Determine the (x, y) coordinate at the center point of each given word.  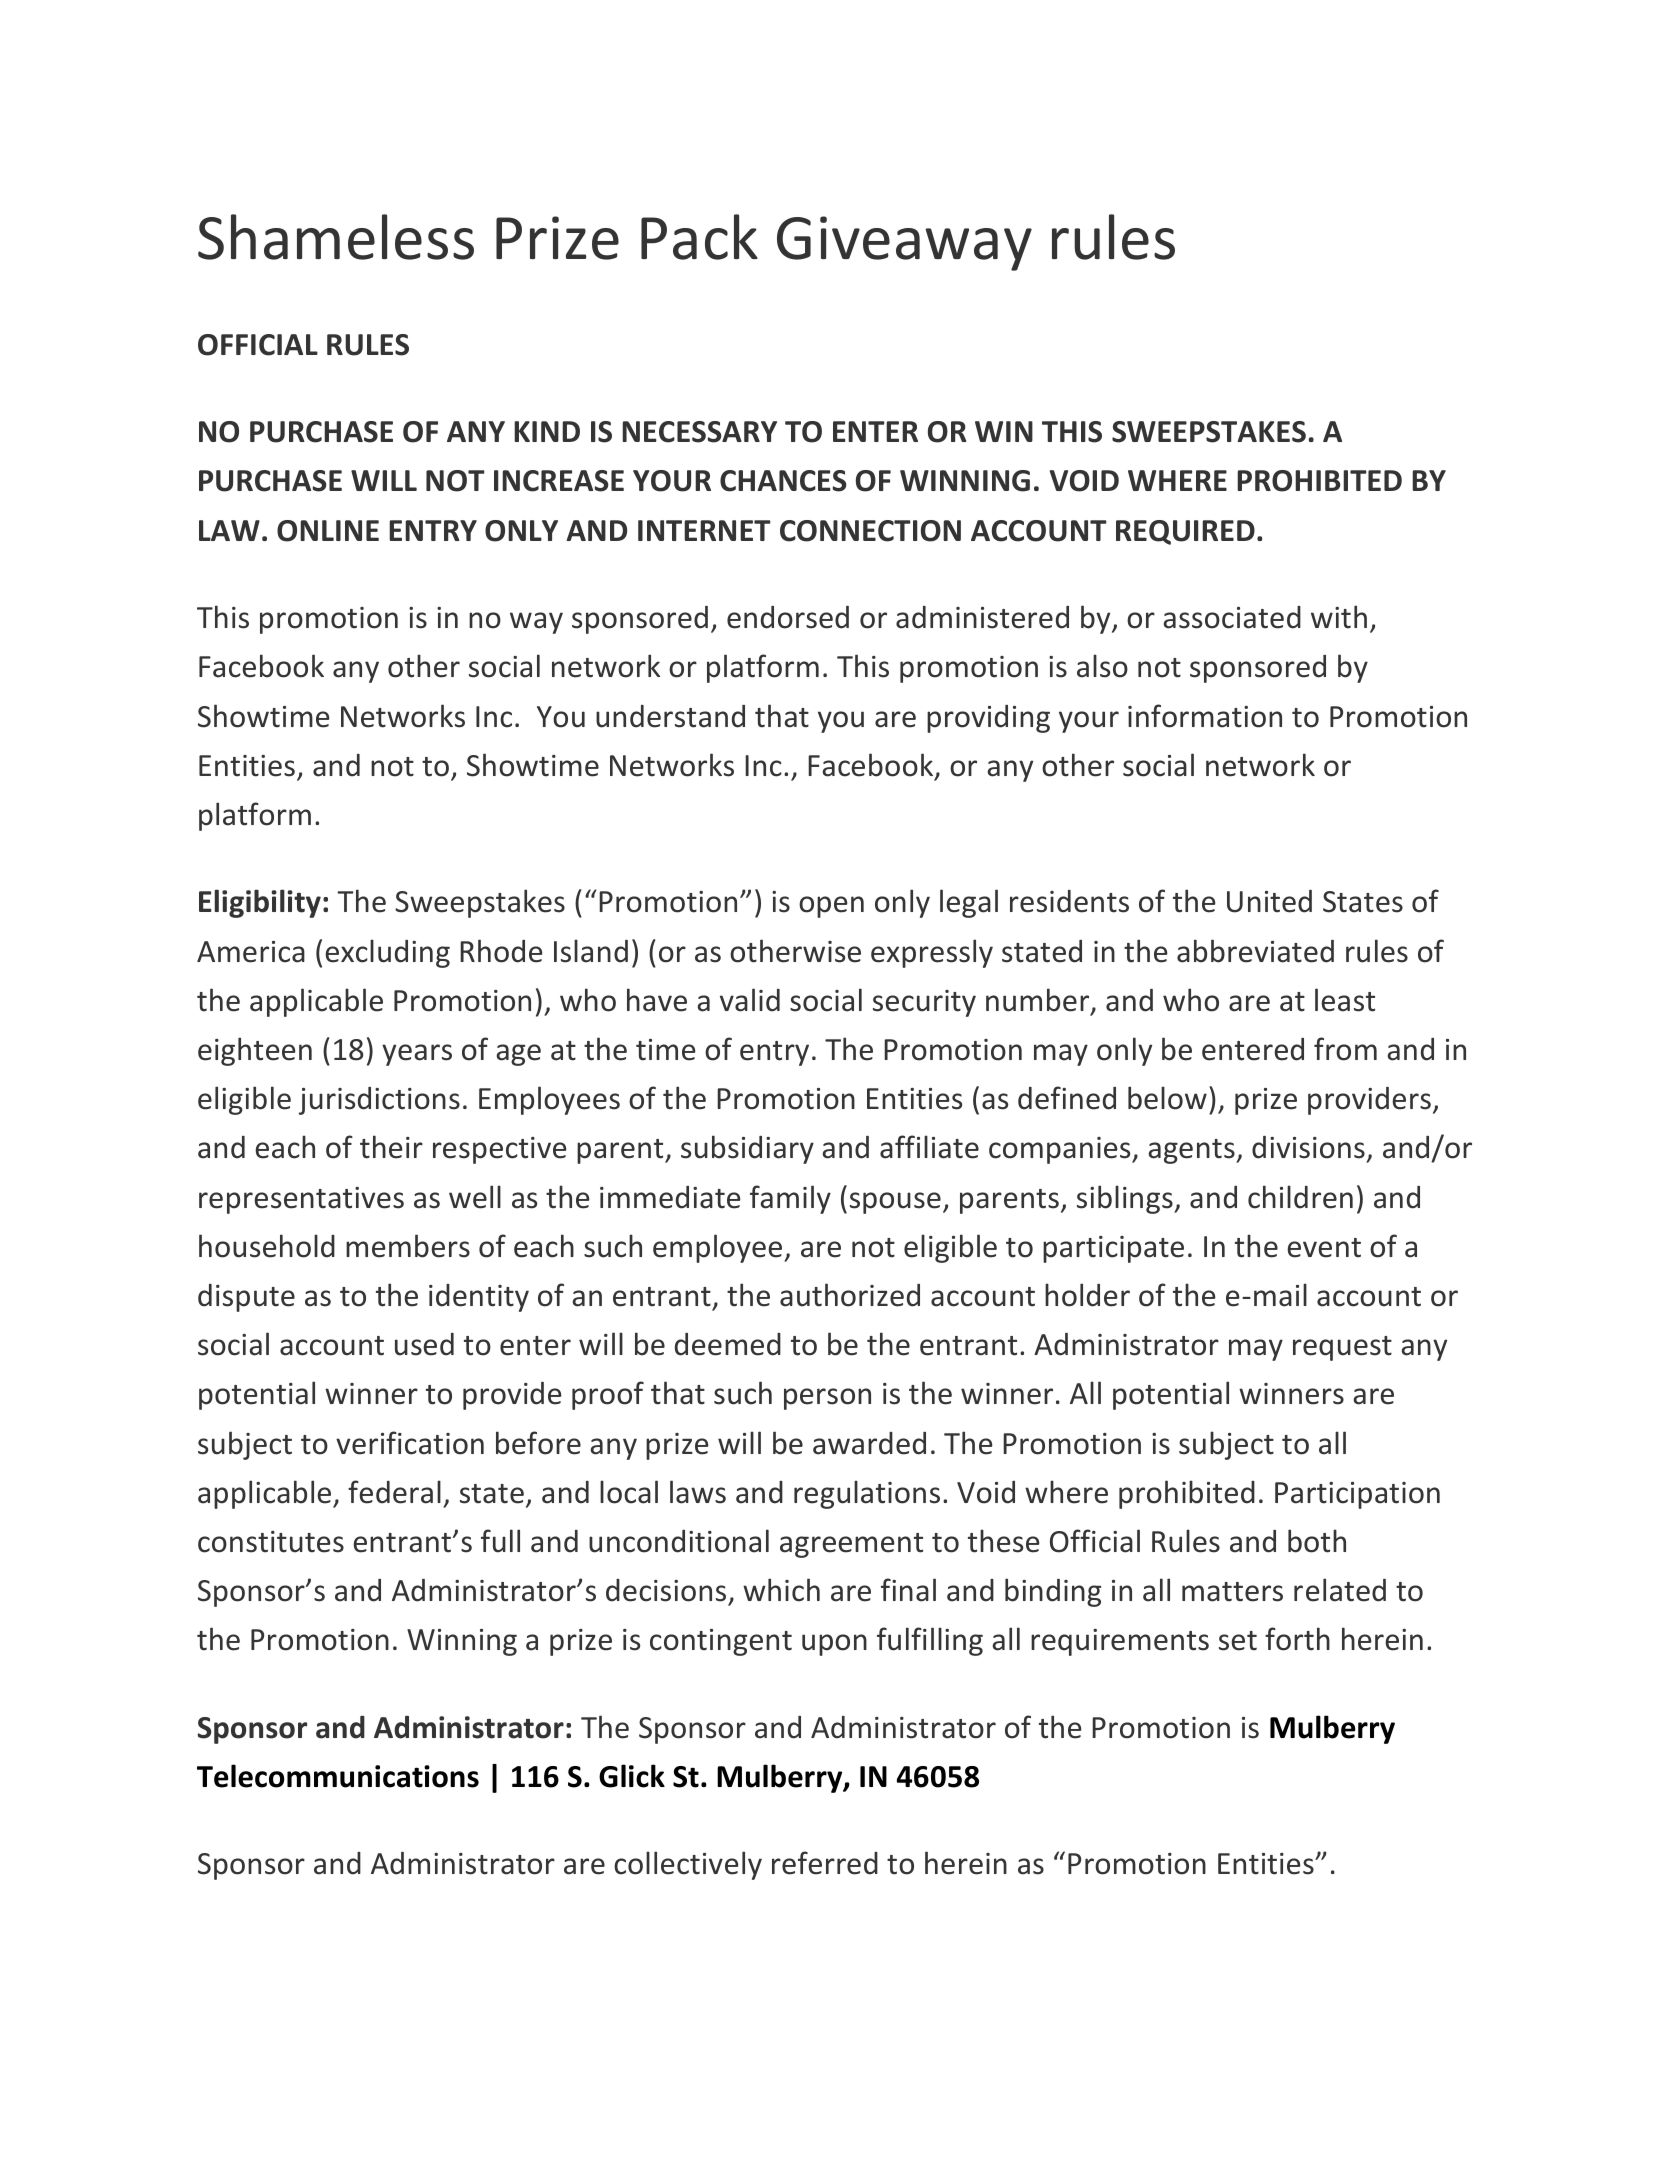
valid (750, 1000)
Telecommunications (338, 1776)
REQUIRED (1185, 532)
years (417, 1055)
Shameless (336, 237)
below (1167, 1098)
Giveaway (904, 243)
